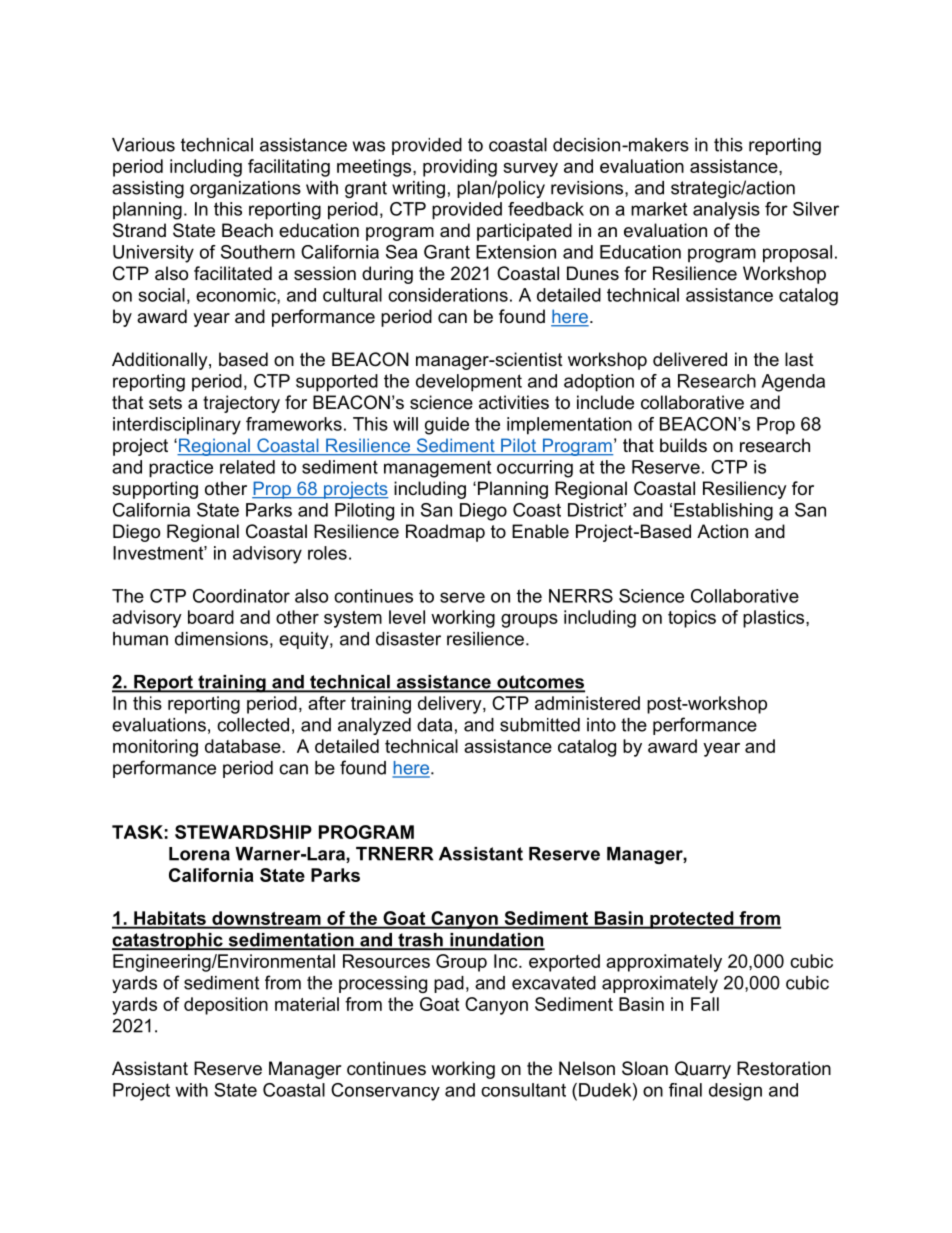 Image resolution: width=952 pixels, height=1233 pixels. What do you see at coordinates (523, 1090) in the page?
I see `consultant` at bounding box center [523, 1090].
